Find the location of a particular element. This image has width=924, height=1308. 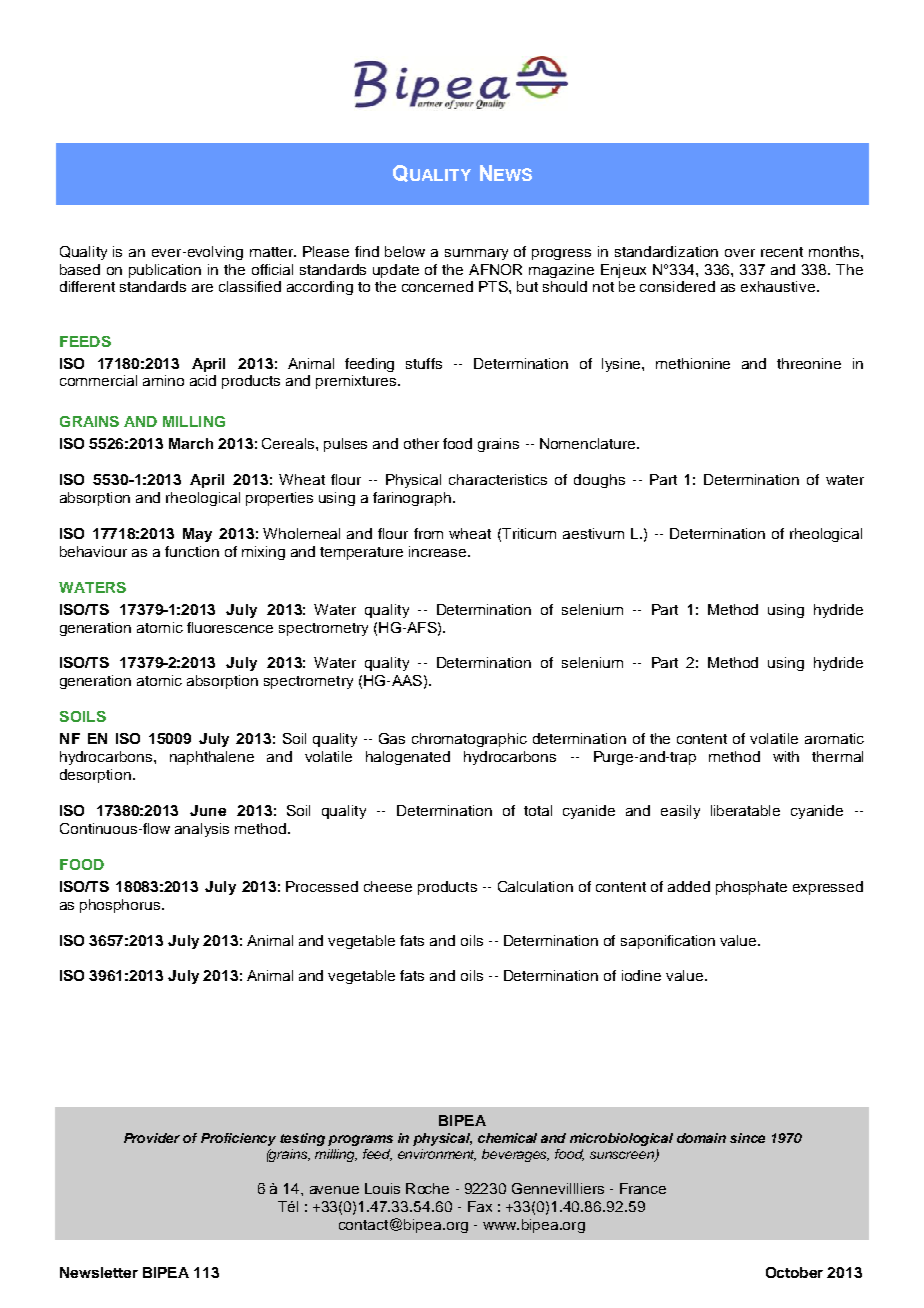

October is located at coordinates (794, 1272).
